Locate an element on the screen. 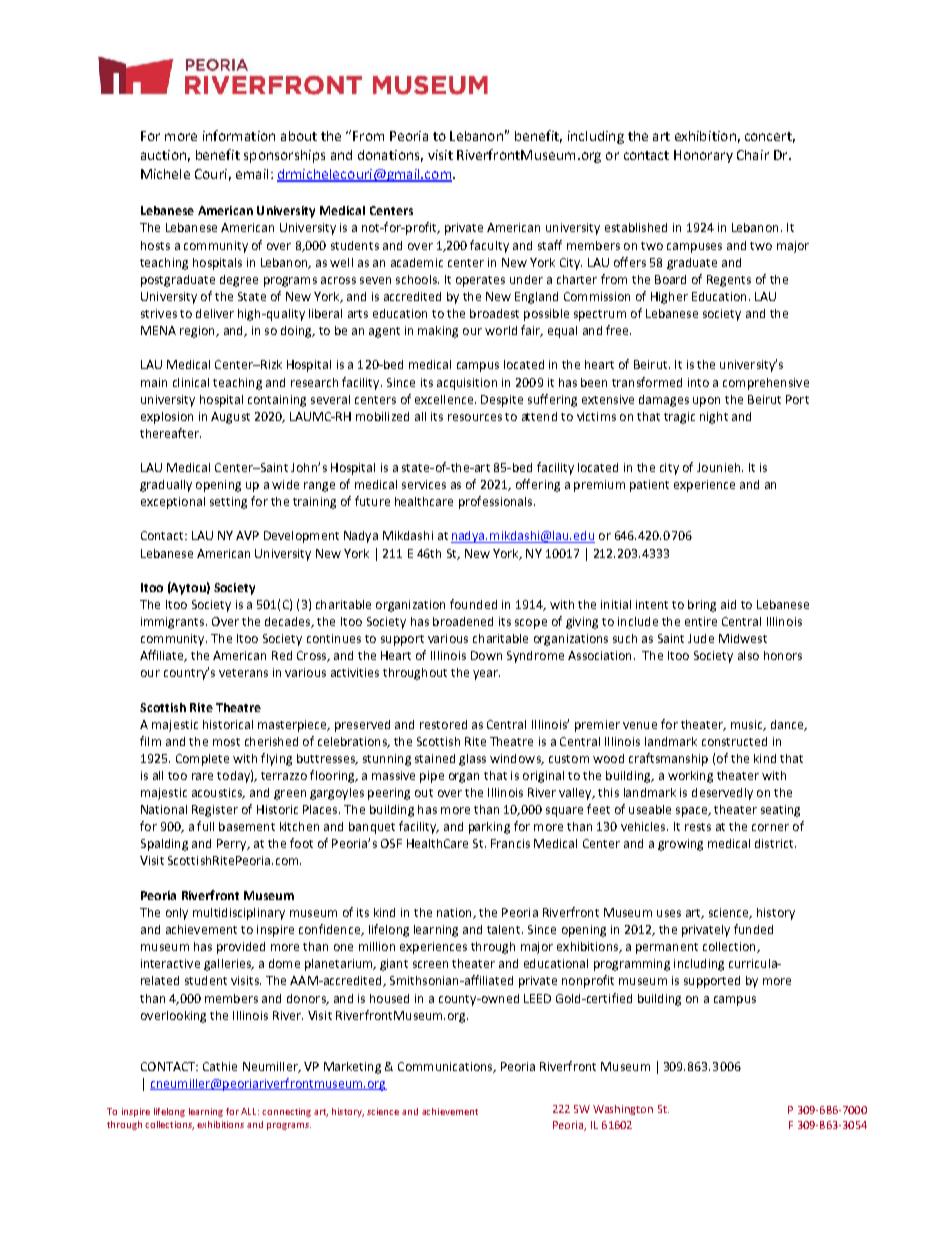 The image size is (952, 1233). patient is located at coordinates (649, 486).
